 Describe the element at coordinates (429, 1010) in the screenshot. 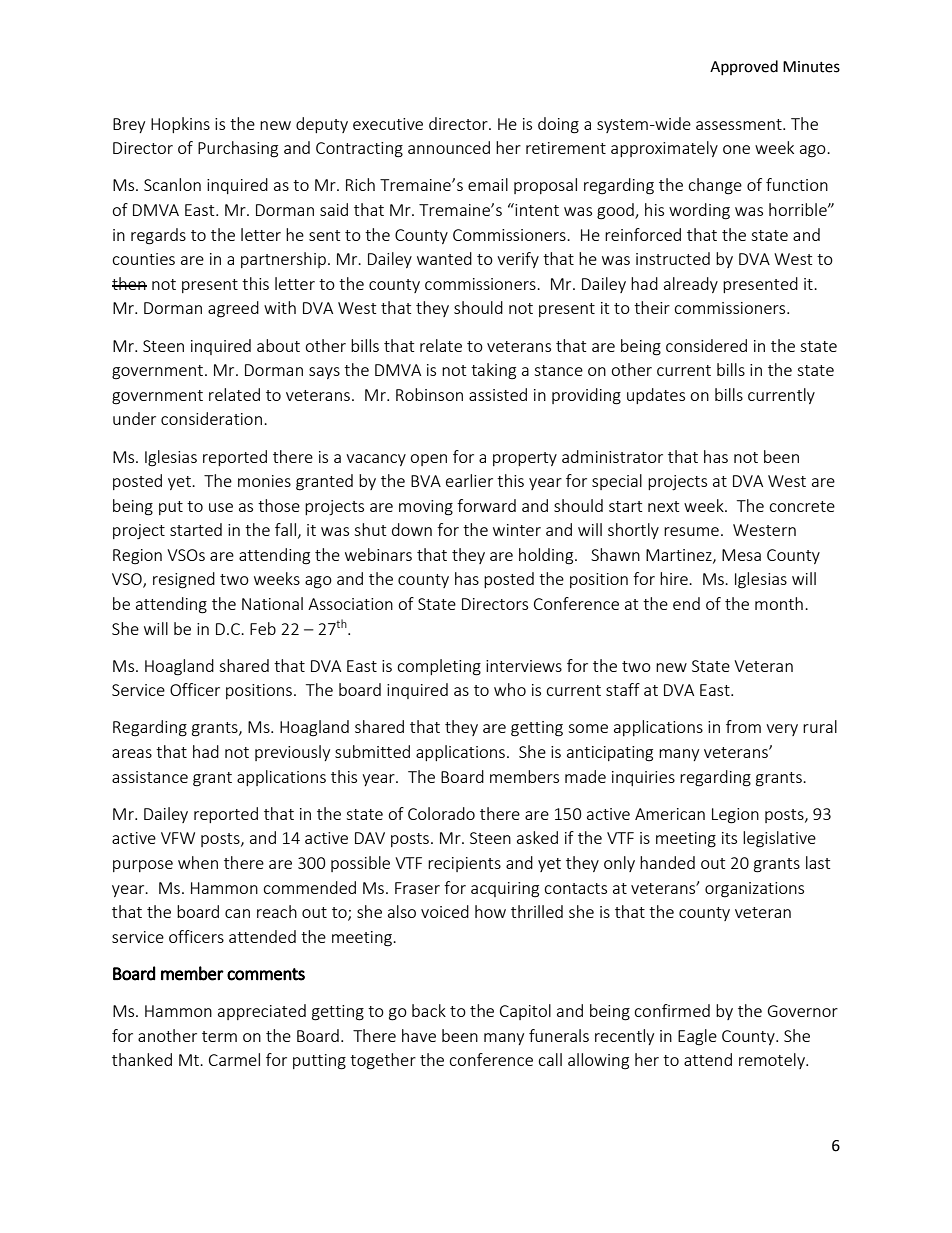

I see `back` at that location.
